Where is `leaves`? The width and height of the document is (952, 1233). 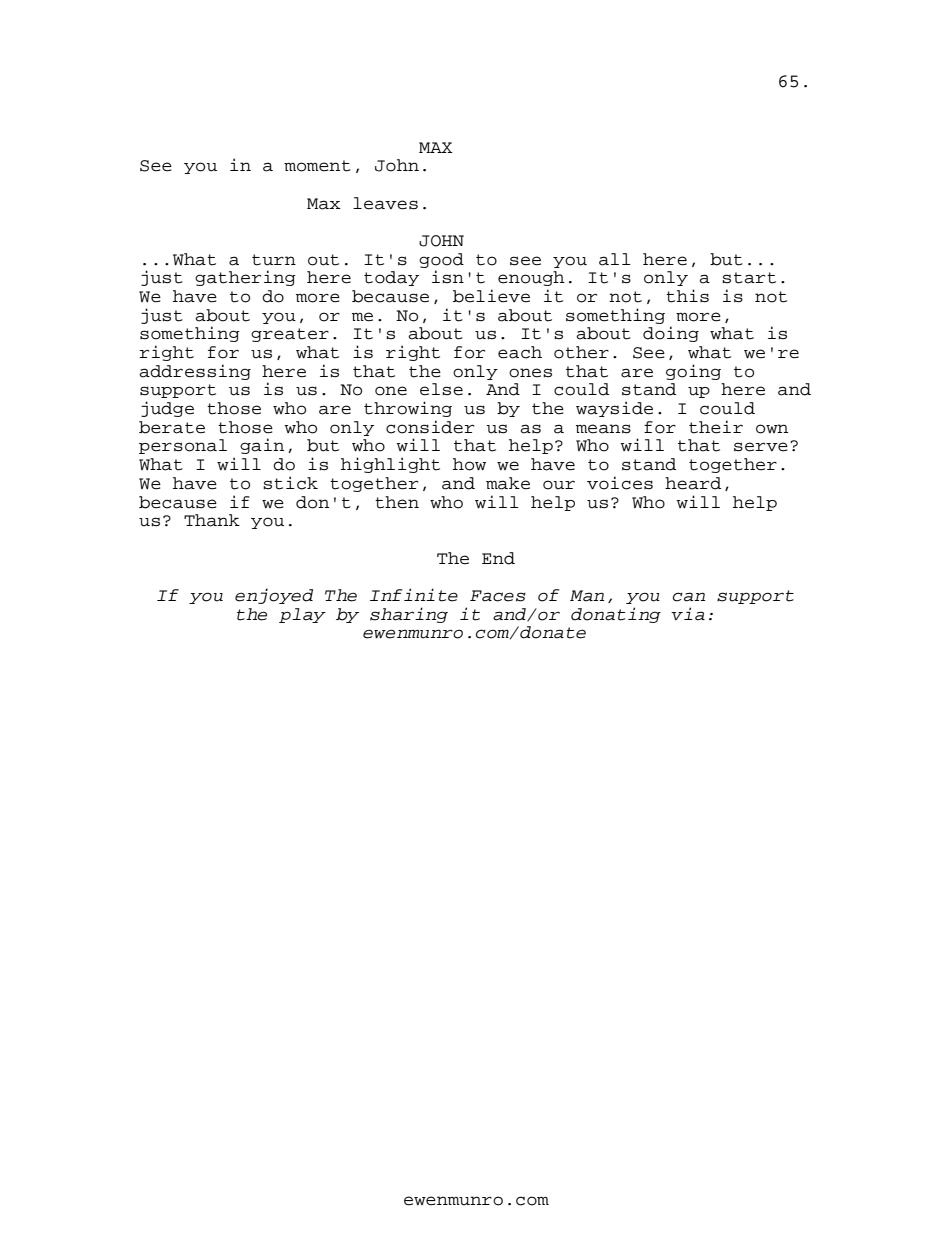 leaves is located at coordinates (385, 203).
